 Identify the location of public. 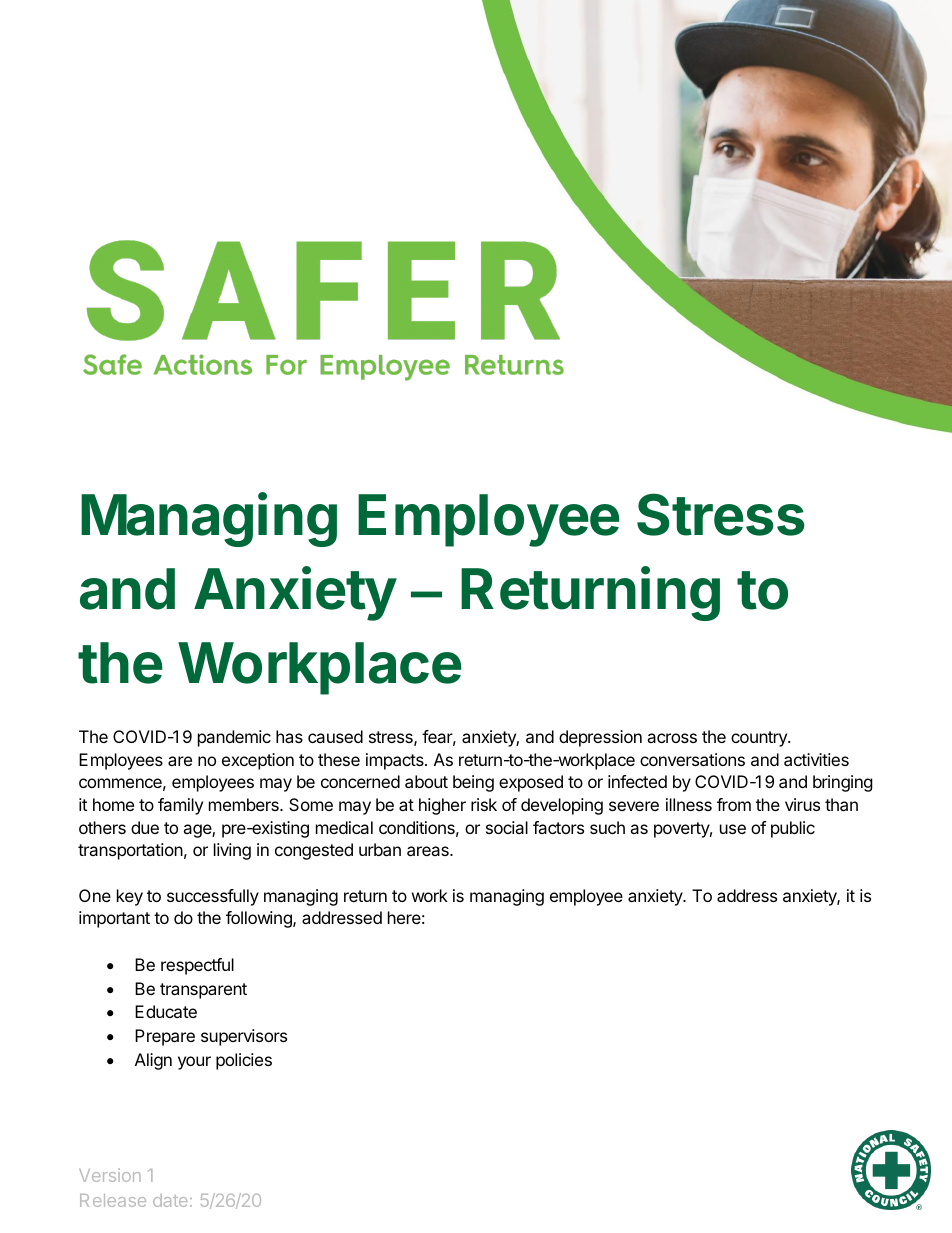
(793, 829).
